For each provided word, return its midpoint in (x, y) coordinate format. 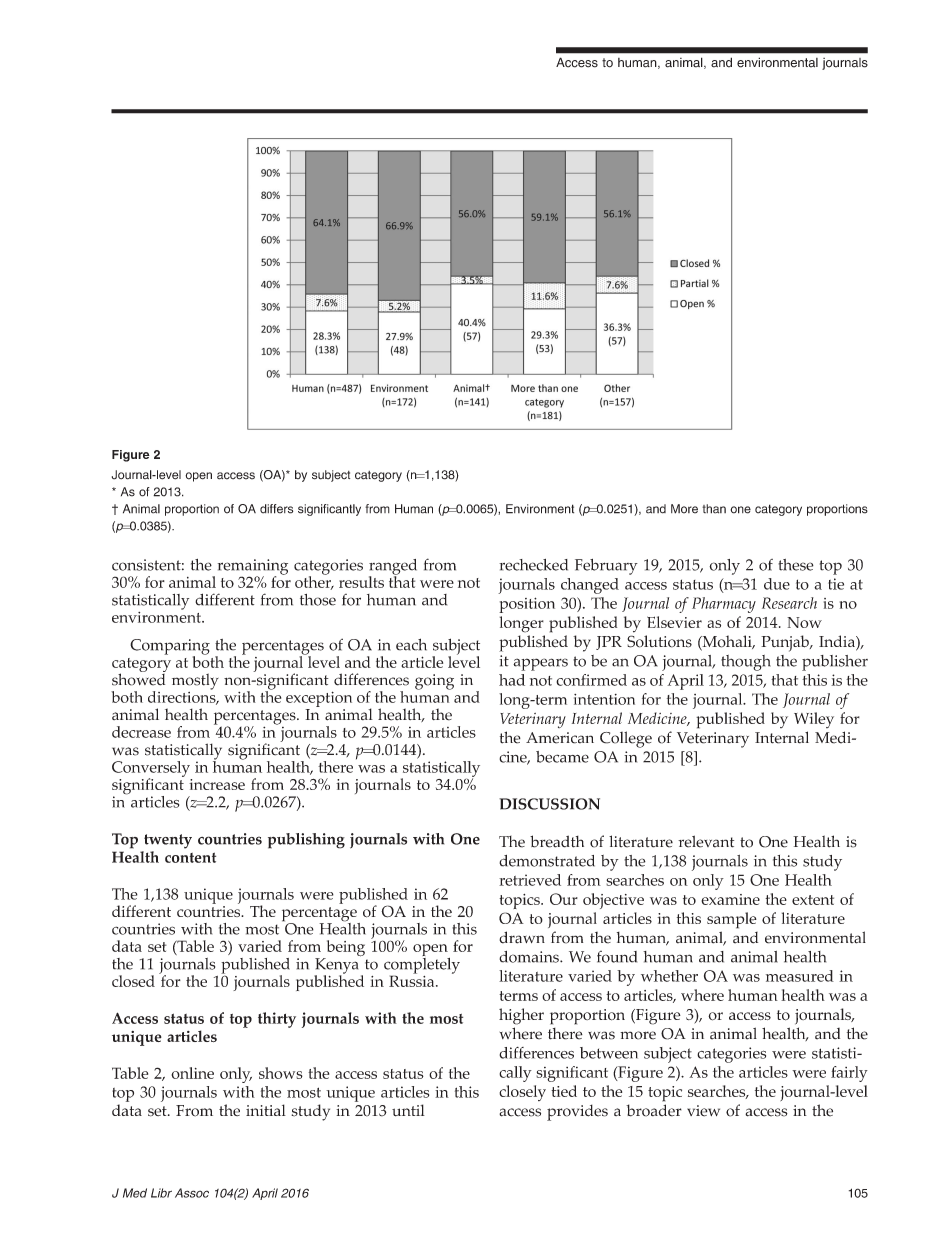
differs (276, 509)
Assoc (192, 1193)
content (190, 857)
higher (521, 1016)
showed (139, 678)
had (512, 680)
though (746, 663)
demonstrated (547, 861)
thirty (277, 1020)
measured (800, 976)
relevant (706, 841)
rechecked (533, 565)
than (714, 509)
